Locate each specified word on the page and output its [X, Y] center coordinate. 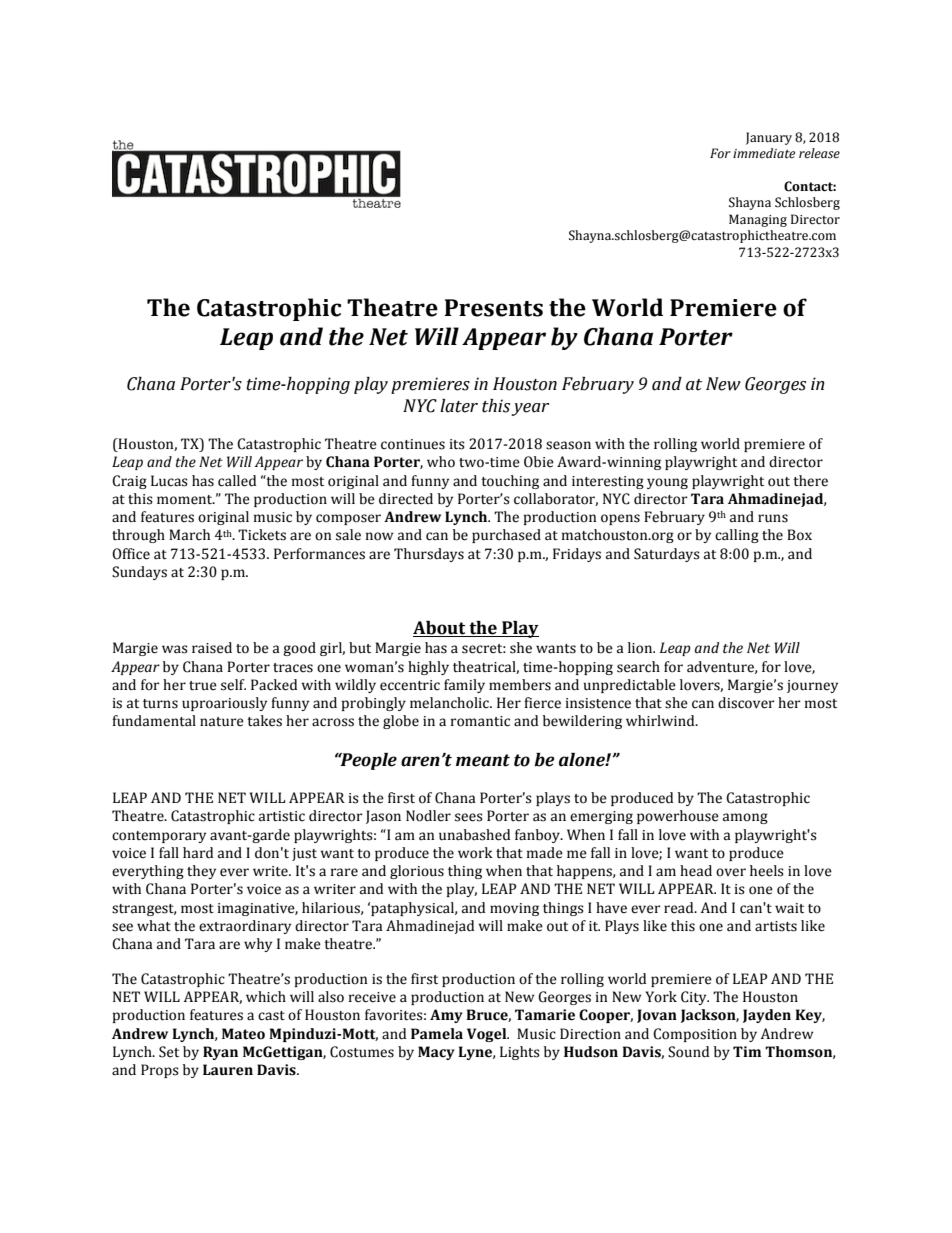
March [189, 535]
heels [767, 871]
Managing [758, 220]
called [237, 481]
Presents [493, 308]
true [203, 686]
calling [737, 536]
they [201, 872]
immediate [764, 153]
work [475, 853]
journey [812, 686]
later [459, 406]
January [769, 138]
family [464, 686]
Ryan [220, 1053]
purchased [506, 536]
